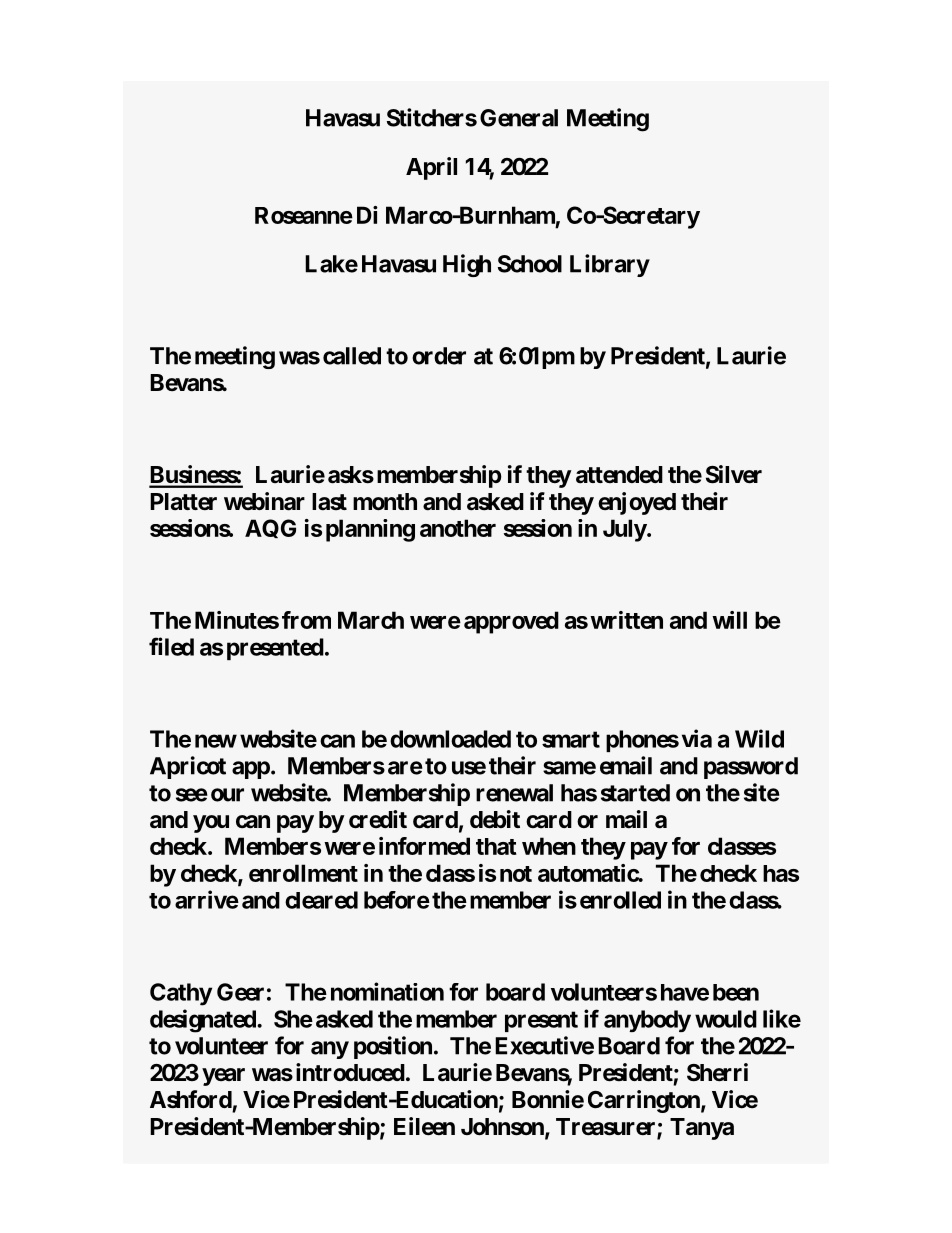 The image size is (952, 1233). I want to click on General, so click(519, 118).
